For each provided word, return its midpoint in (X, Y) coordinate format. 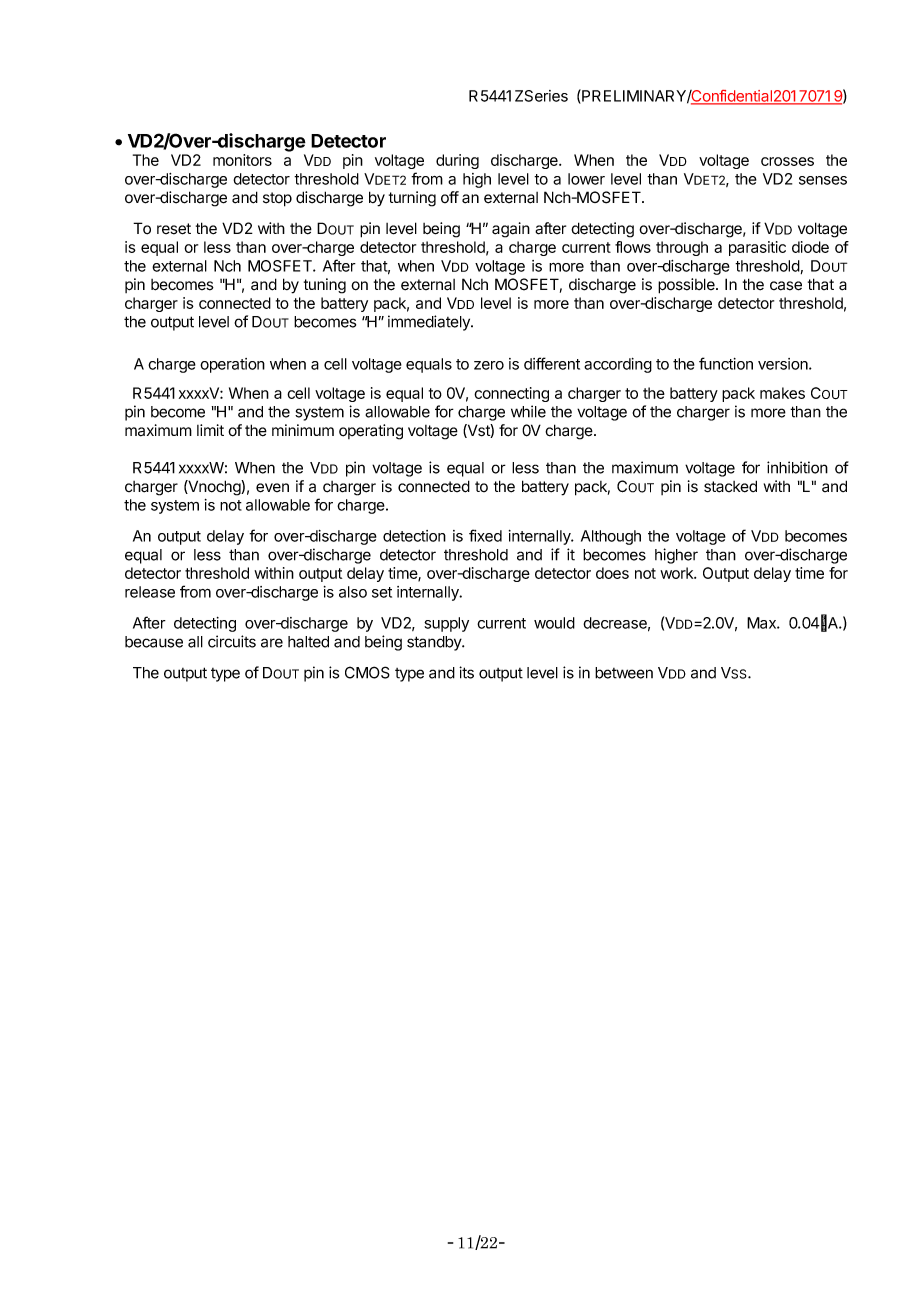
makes (782, 393)
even (272, 488)
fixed (485, 535)
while (528, 411)
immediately (430, 323)
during (457, 161)
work (678, 573)
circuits (232, 641)
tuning (325, 286)
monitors (242, 160)
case (786, 286)
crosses (787, 161)
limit (210, 430)
